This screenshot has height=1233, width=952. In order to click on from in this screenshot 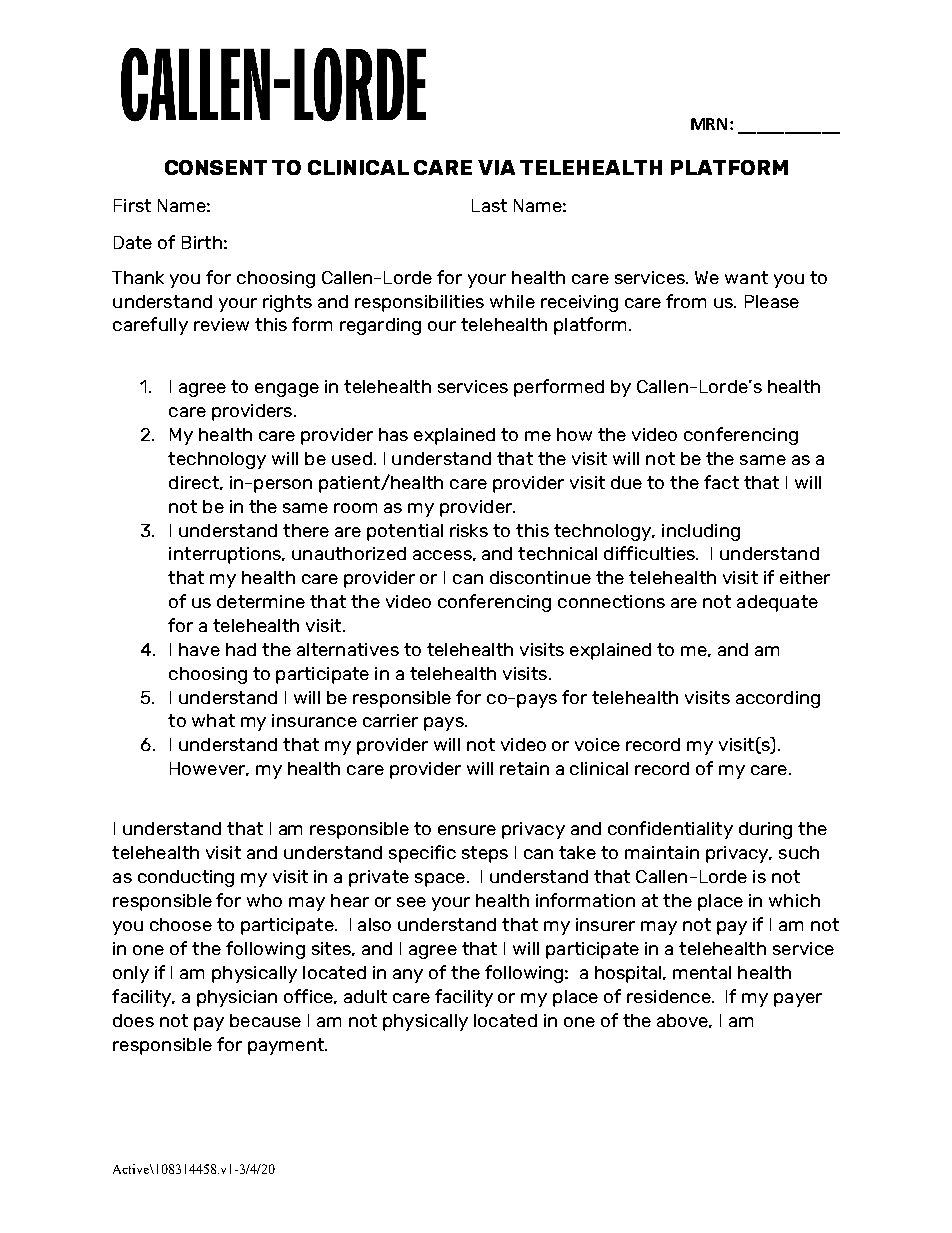, I will do `click(686, 301)`.
